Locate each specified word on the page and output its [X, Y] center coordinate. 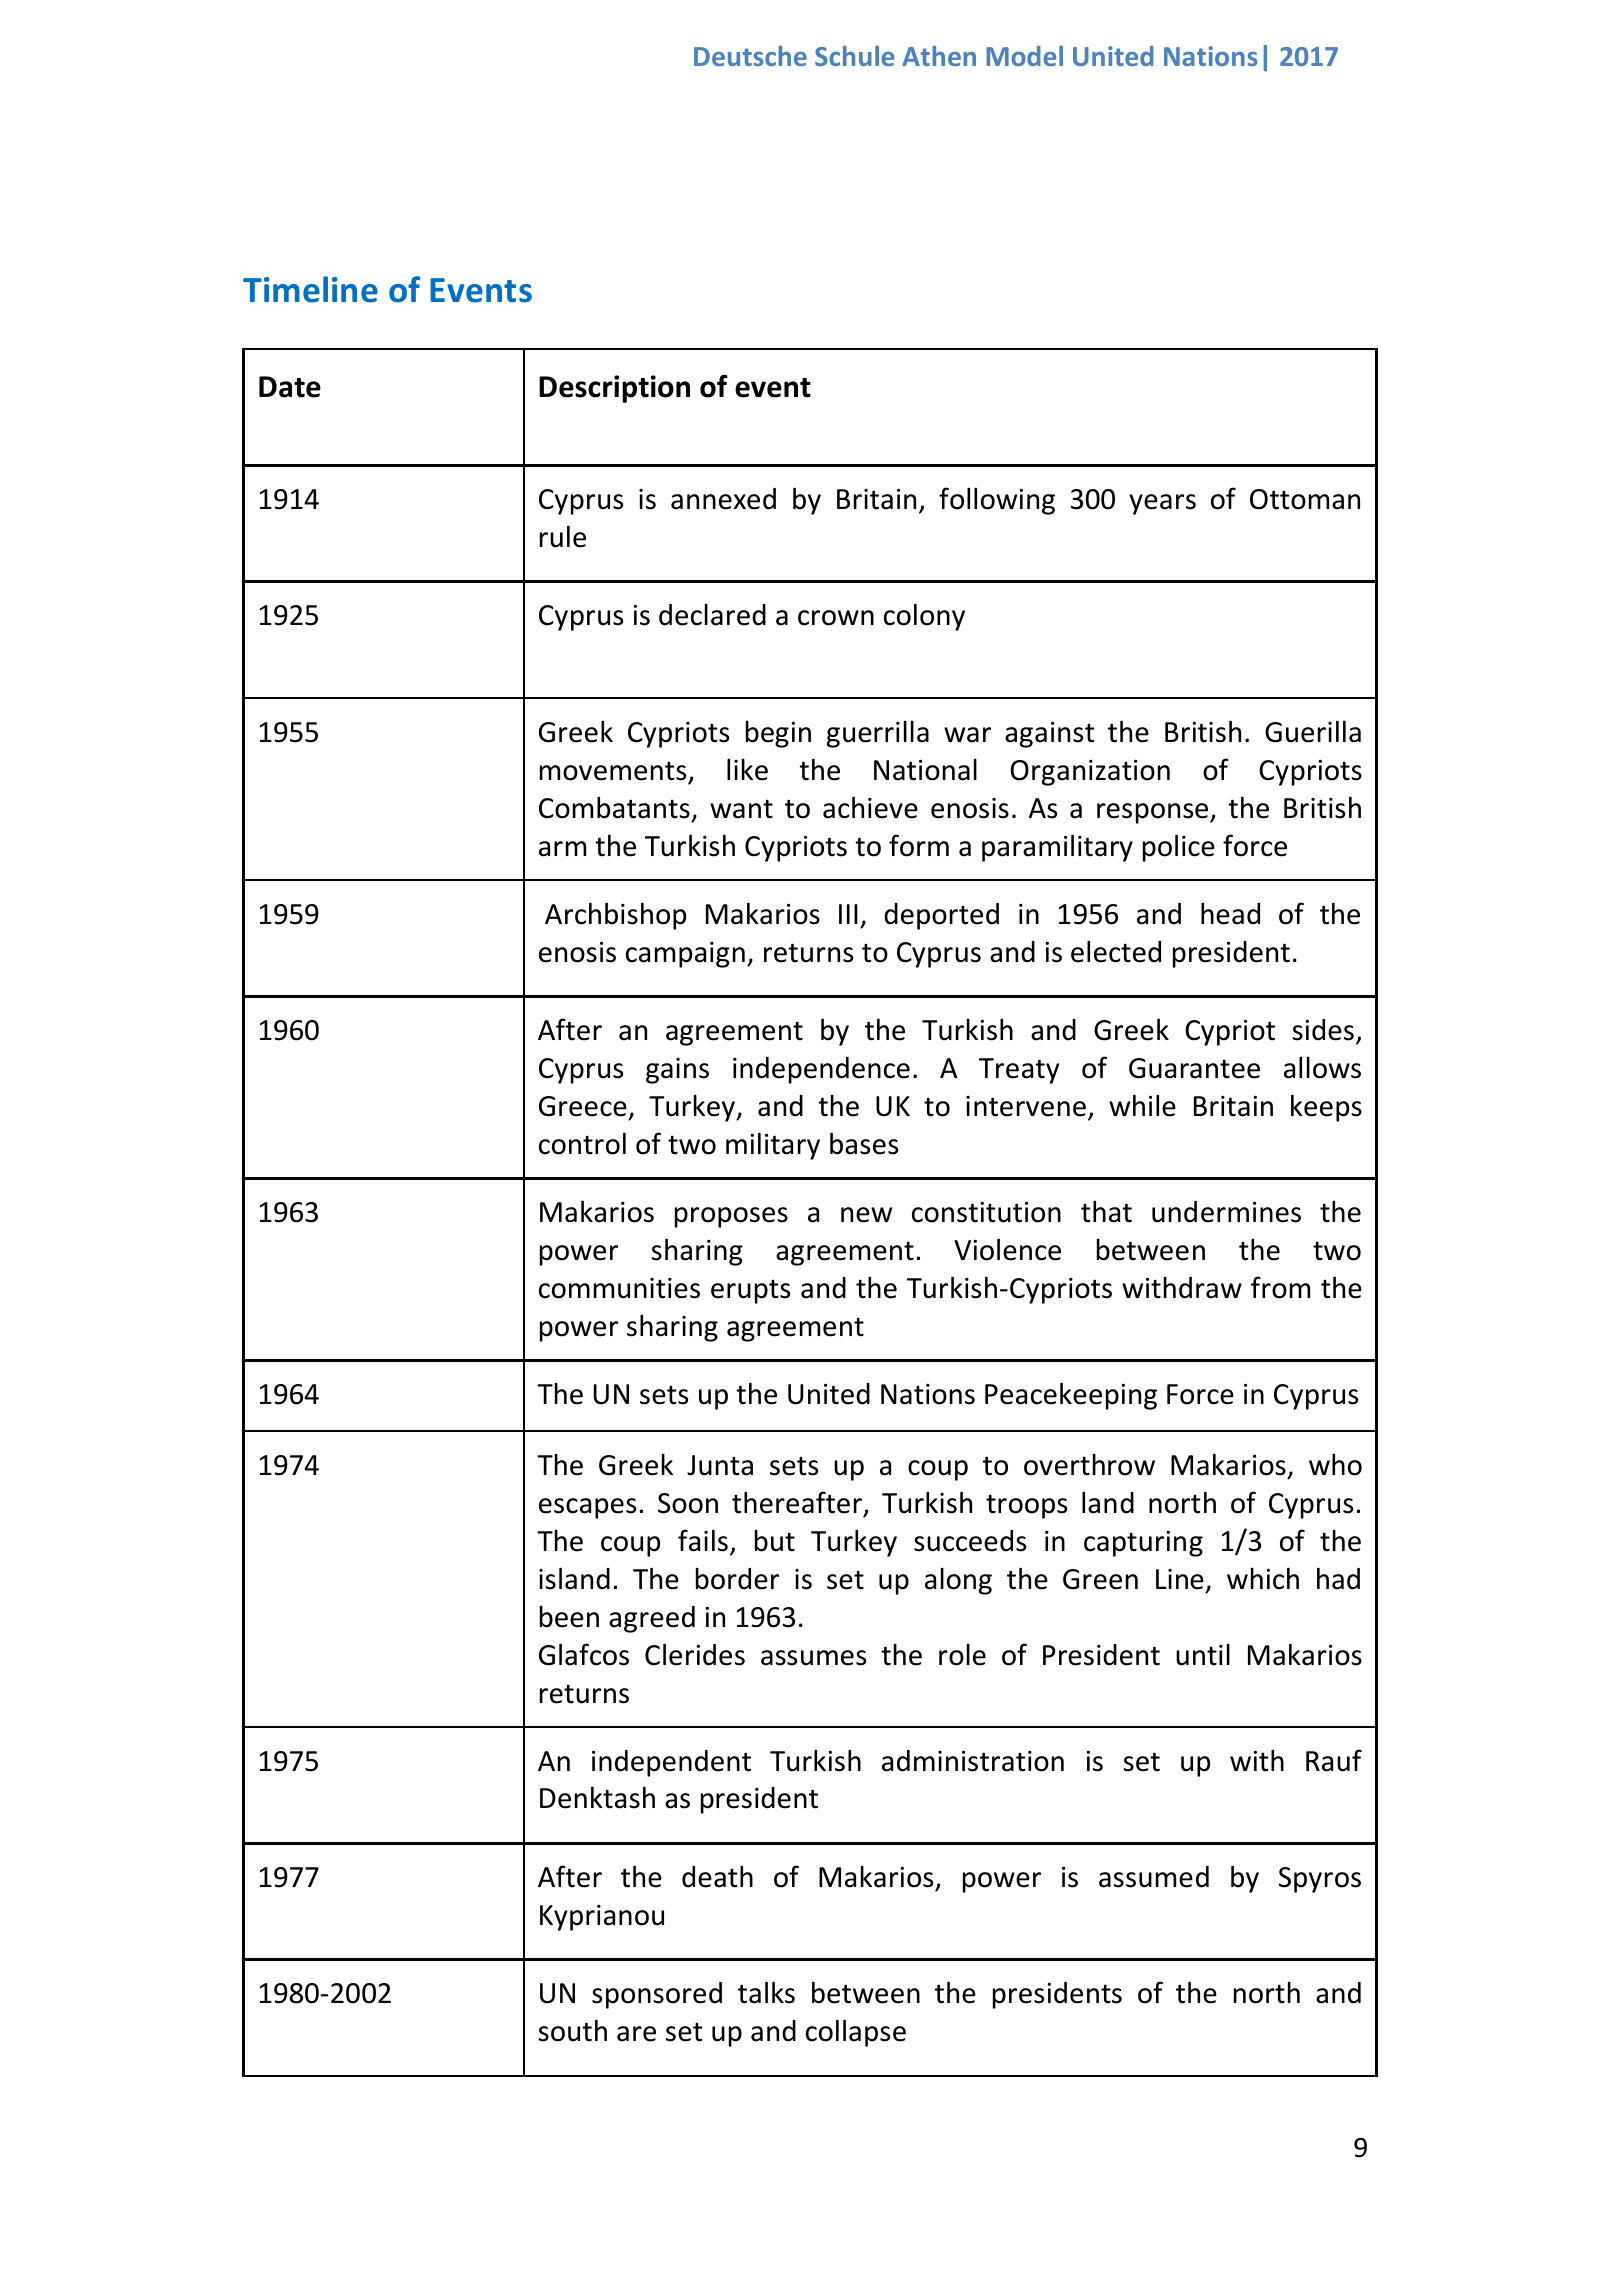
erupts [750, 1291]
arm [562, 849]
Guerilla [1313, 731]
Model [1024, 56]
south [572, 2030]
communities [619, 1288]
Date [290, 387]
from [1280, 1287]
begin [778, 734]
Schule [854, 56]
